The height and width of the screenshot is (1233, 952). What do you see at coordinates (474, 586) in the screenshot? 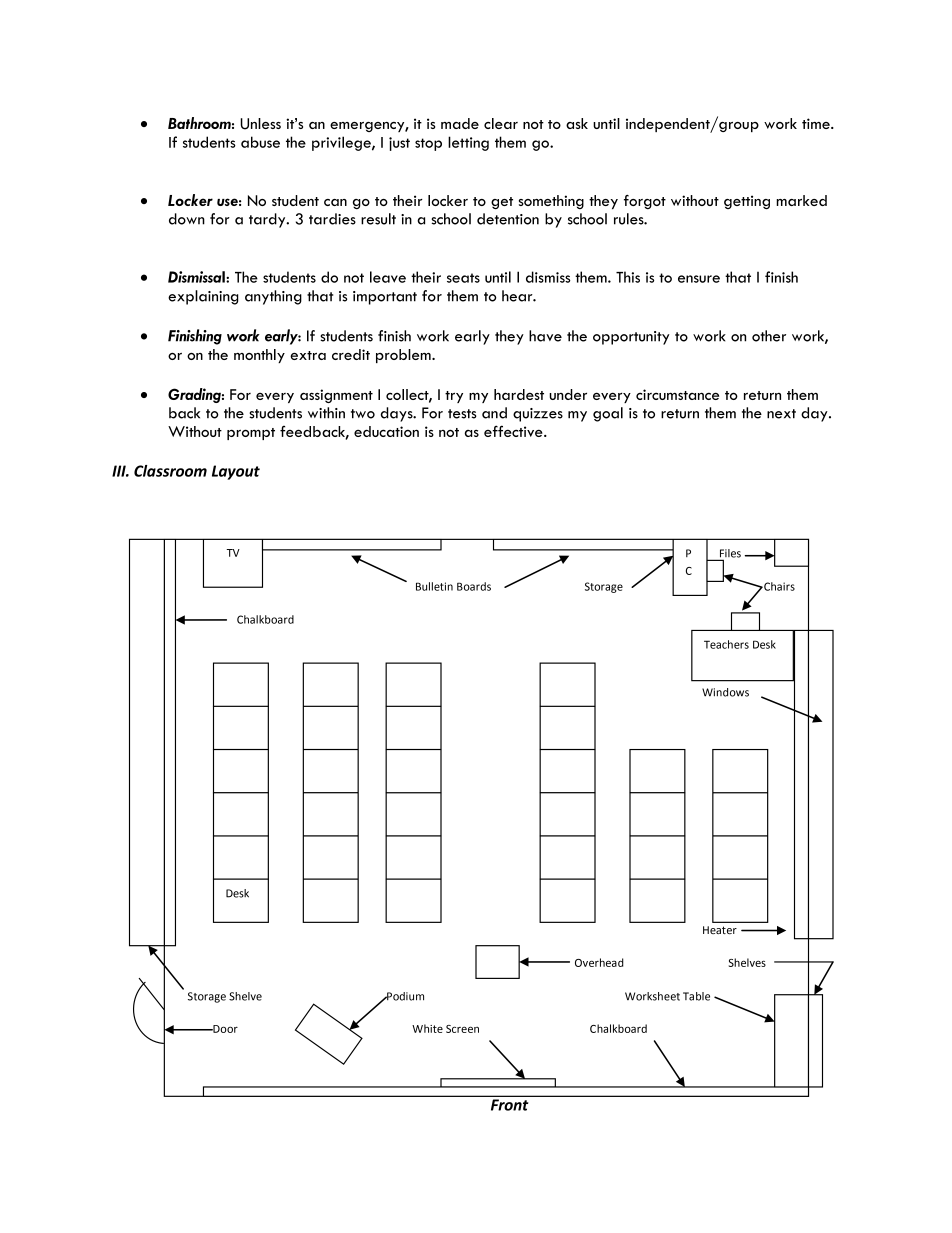
I see `Boards` at bounding box center [474, 586].
